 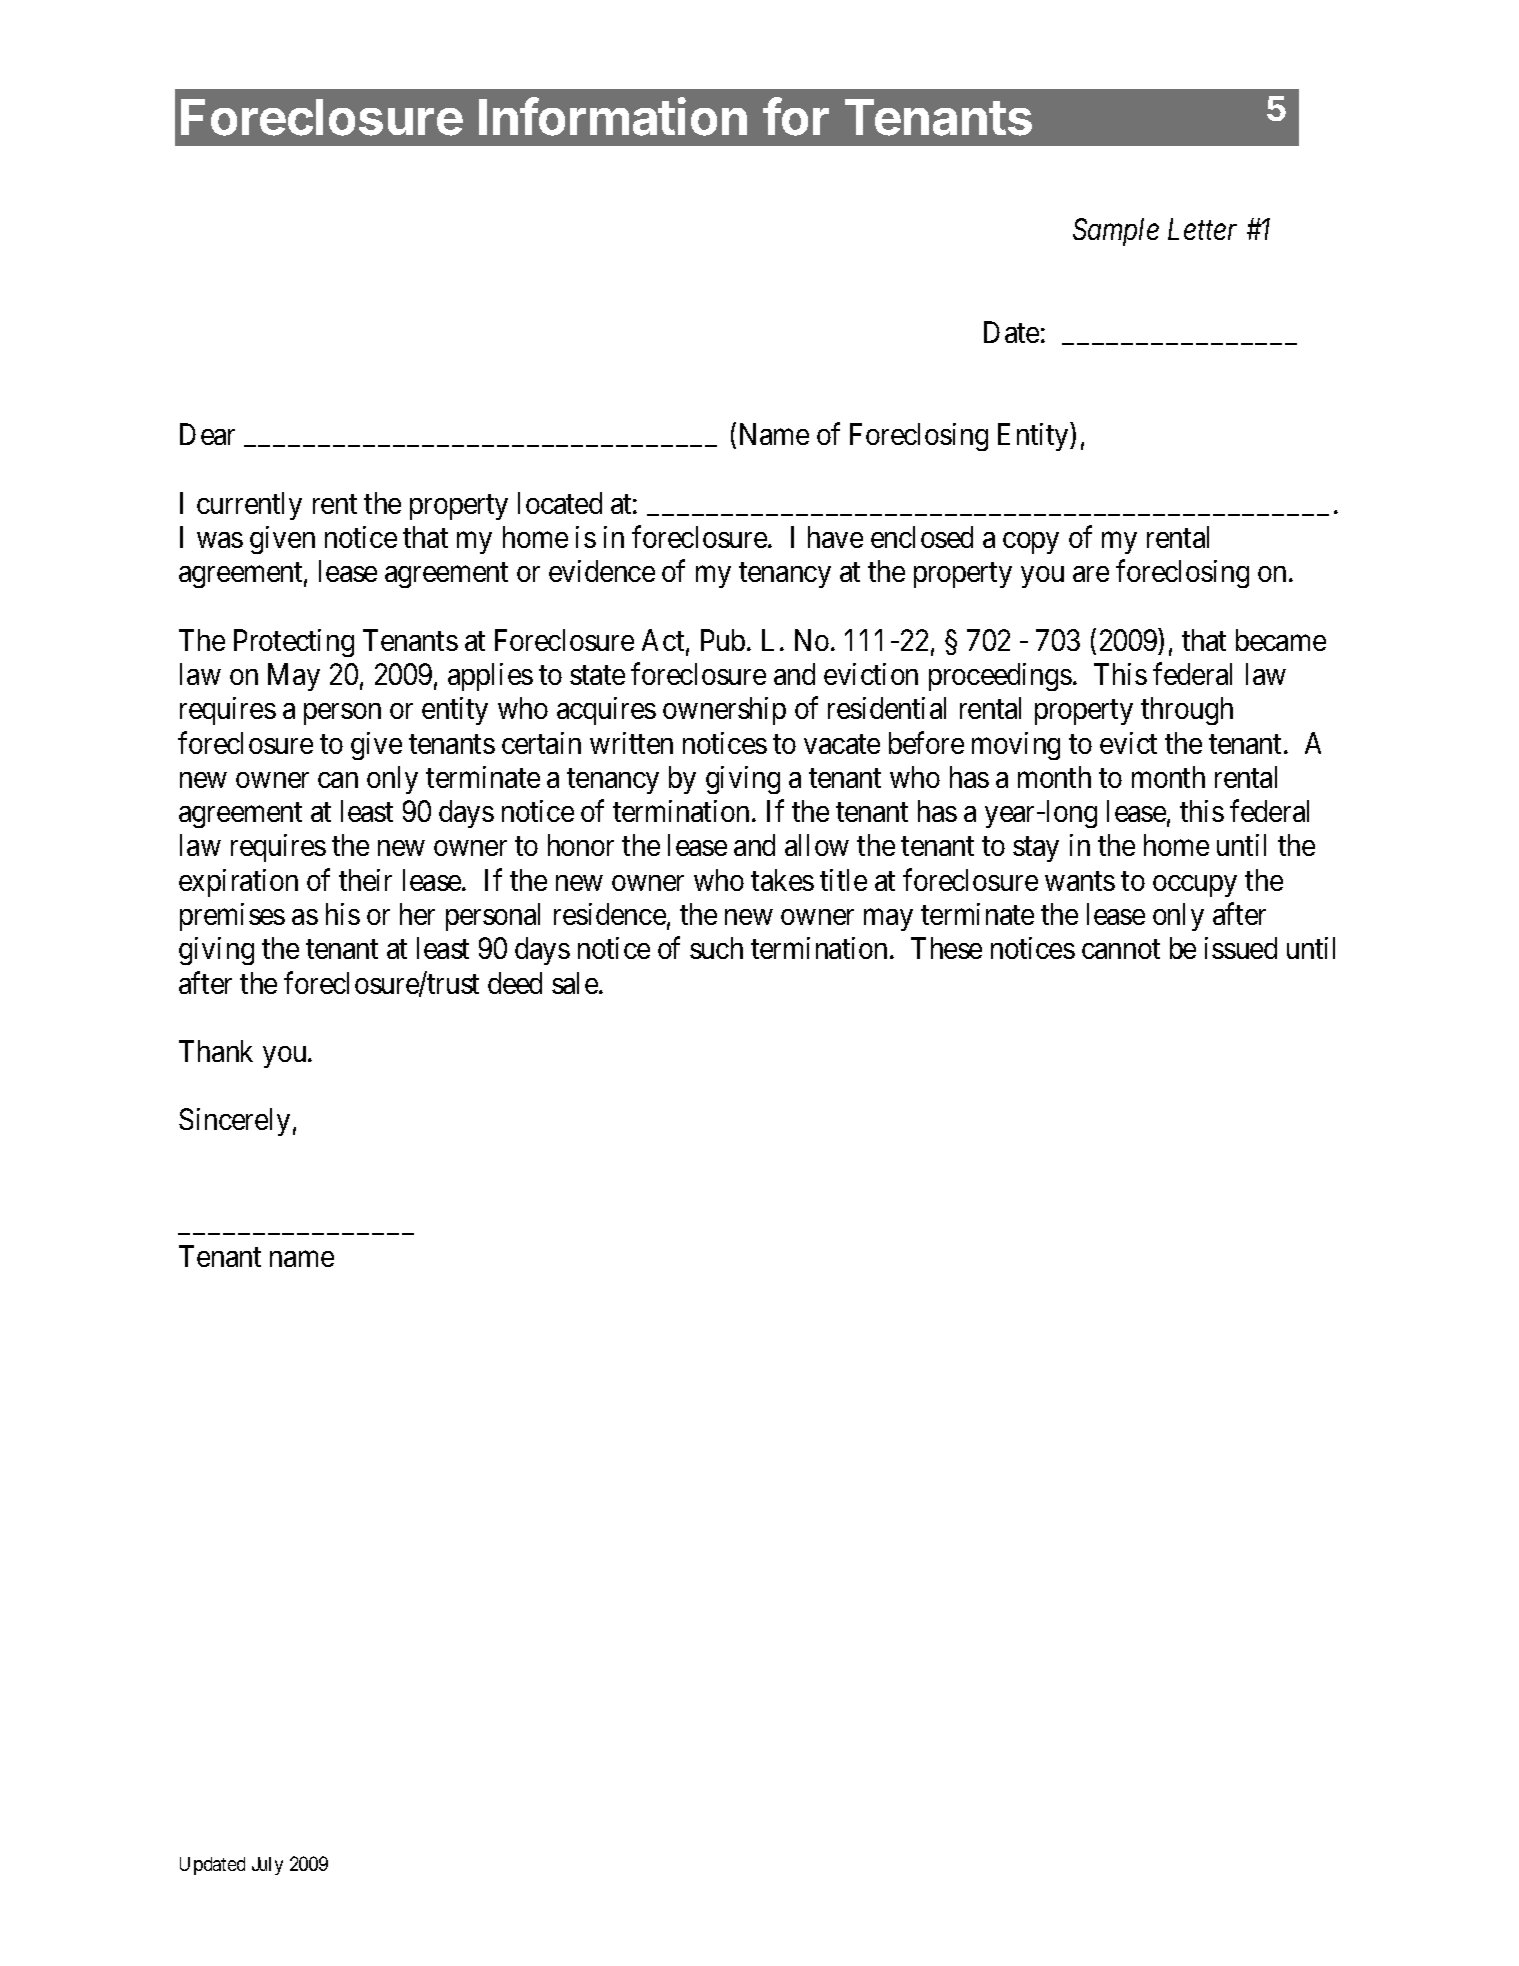 I want to click on July, so click(x=267, y=1866).
